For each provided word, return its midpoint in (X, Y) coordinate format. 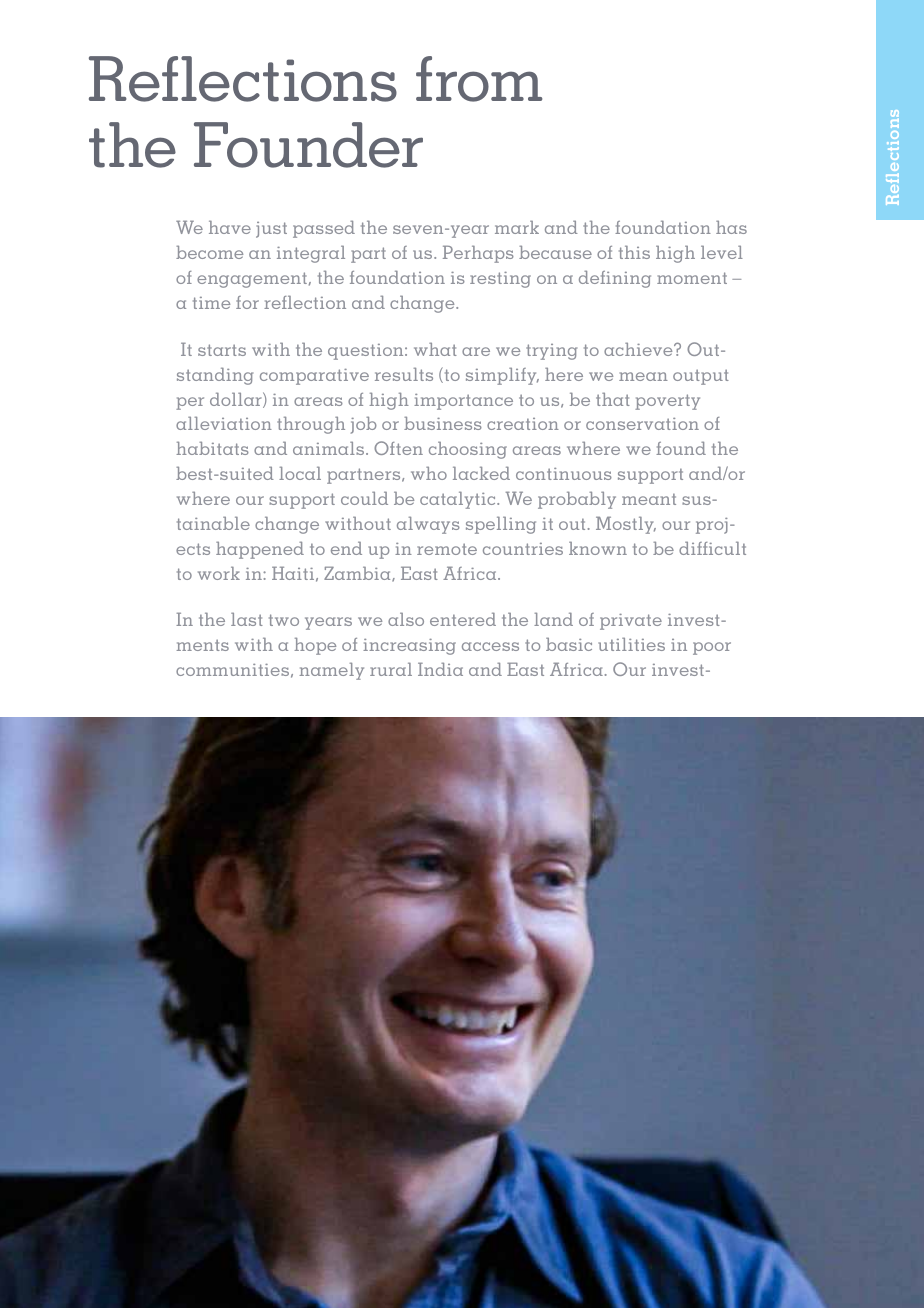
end (346, 548)
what (435, 349)
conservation (642, 424)
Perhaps (478, 254)
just (271, 230)
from (479, 79)
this (634, 252)
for (247, 302)
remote (447, 549)
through (311, 425)
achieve (639, 349)
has (731, 227)
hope (315, 646)
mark (517, 227)
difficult (712, 548)
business (443, 423)
